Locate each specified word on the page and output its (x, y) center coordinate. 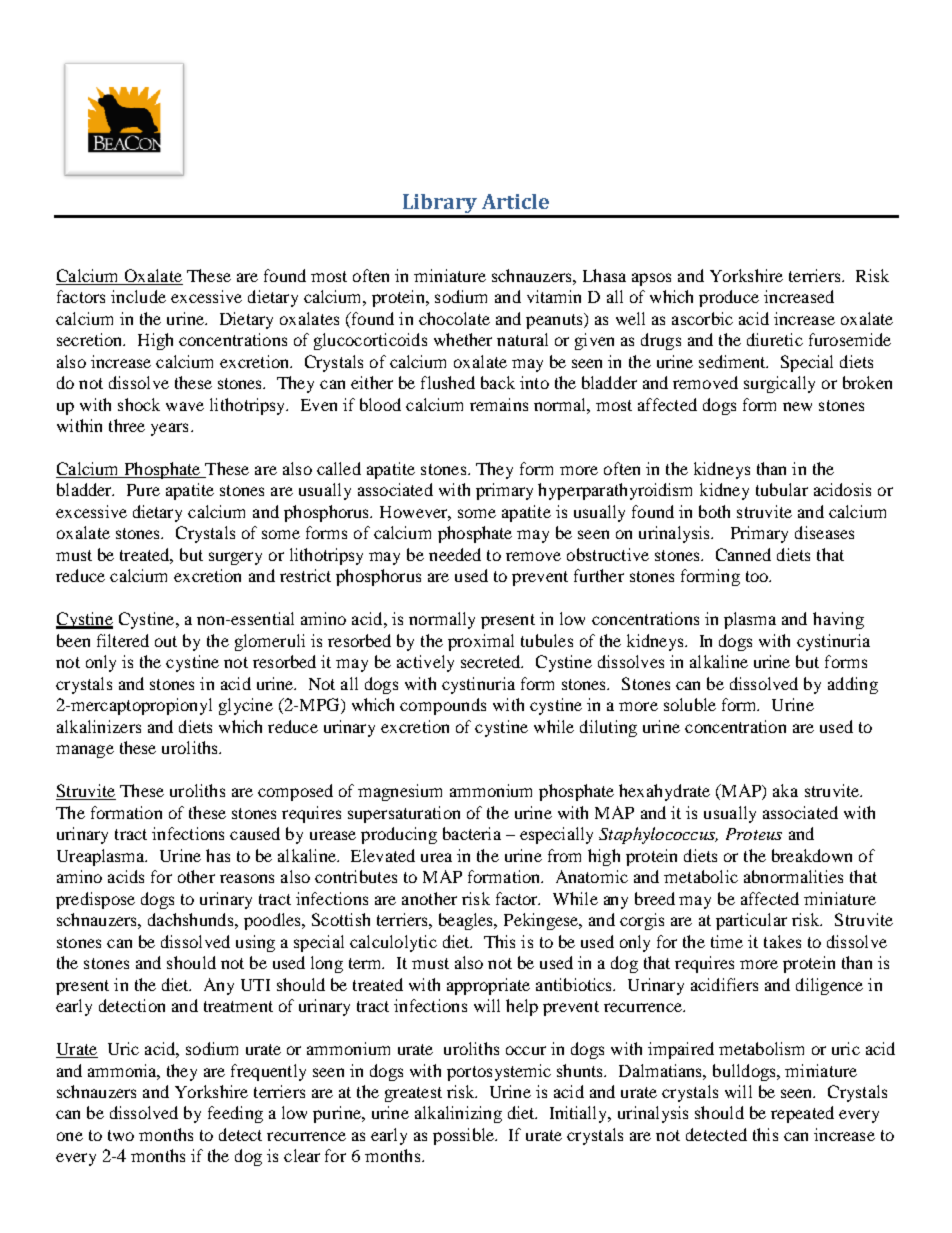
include (138, 296)
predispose (95, 900)
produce (729, 298)
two (121, 1135)
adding (853, 685)
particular (751, 921)
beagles (467, 921)
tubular (782, 489)
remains (499, 404)
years (169, 429)
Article (515, 201)
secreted (492, 661)
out (166, 641)
